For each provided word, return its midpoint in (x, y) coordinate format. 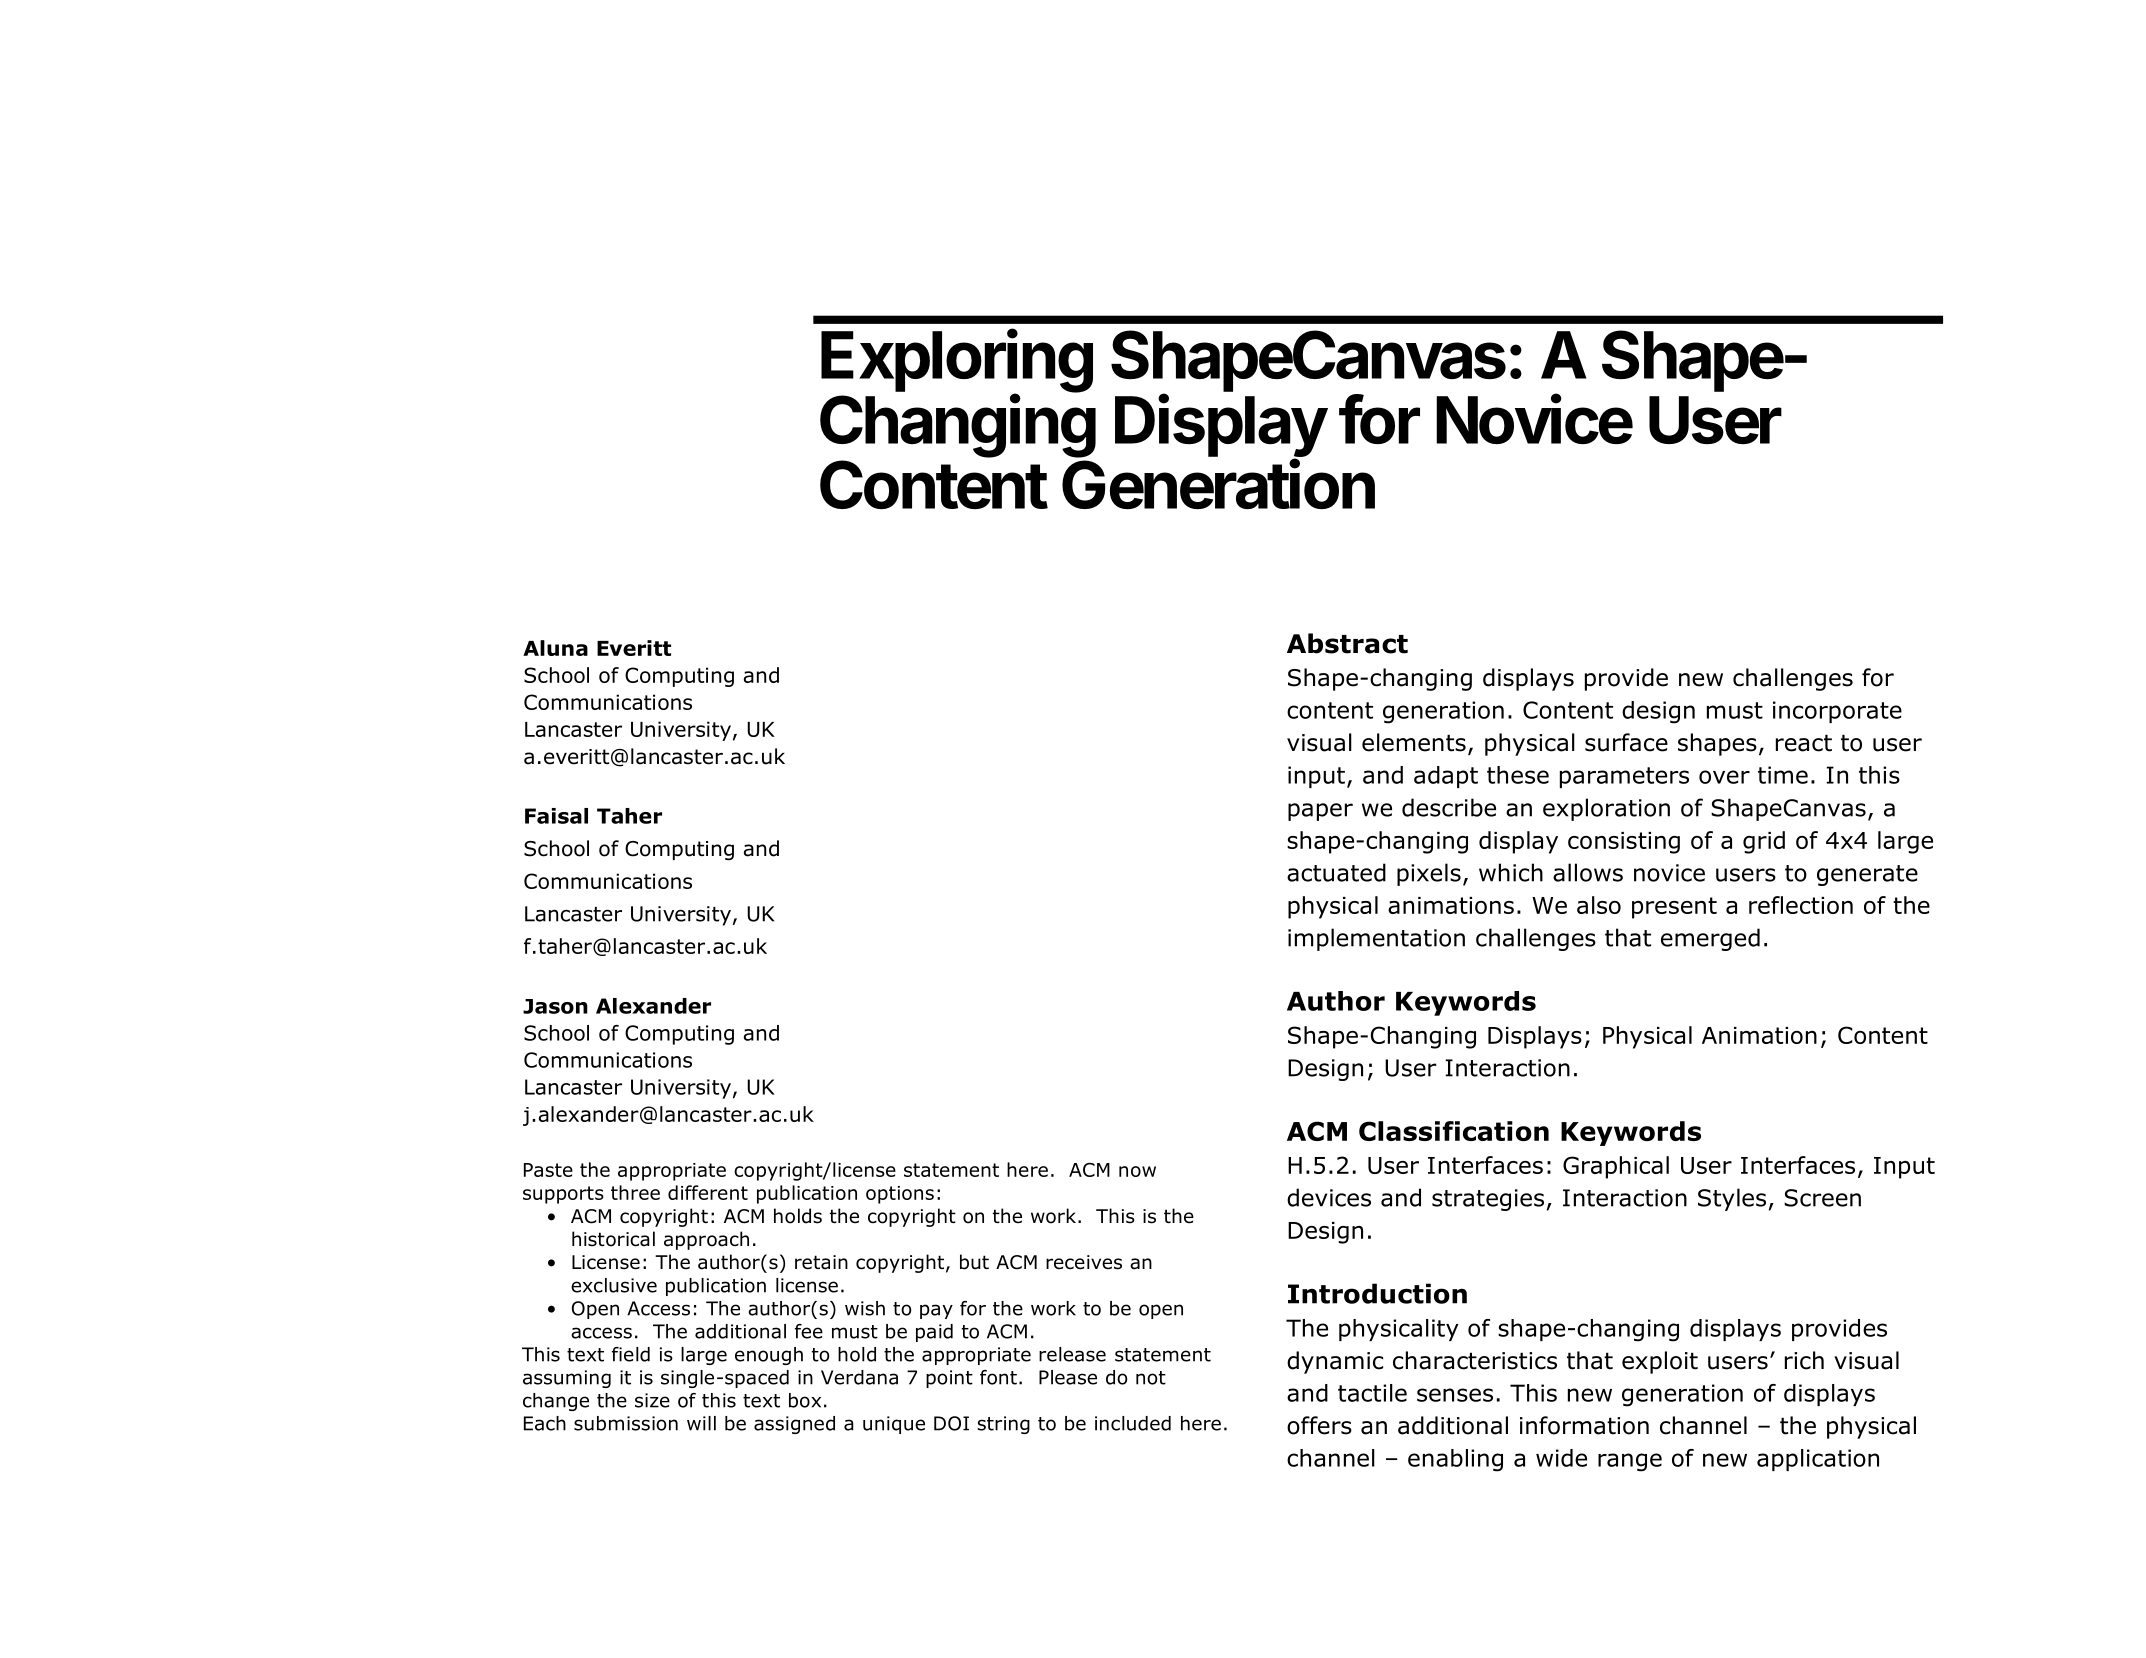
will (701, 1423)
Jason (555, 1006)
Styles (1732, 1199)
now (1137, 1171)
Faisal (556, 816)
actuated (1336, 872)
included (1133, 1423)
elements (1414, 742)
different (708, 1192)
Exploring (957, 362)
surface (1626, 742)
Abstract (1347, 643)
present (1674, 908)
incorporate (1837, 712)
